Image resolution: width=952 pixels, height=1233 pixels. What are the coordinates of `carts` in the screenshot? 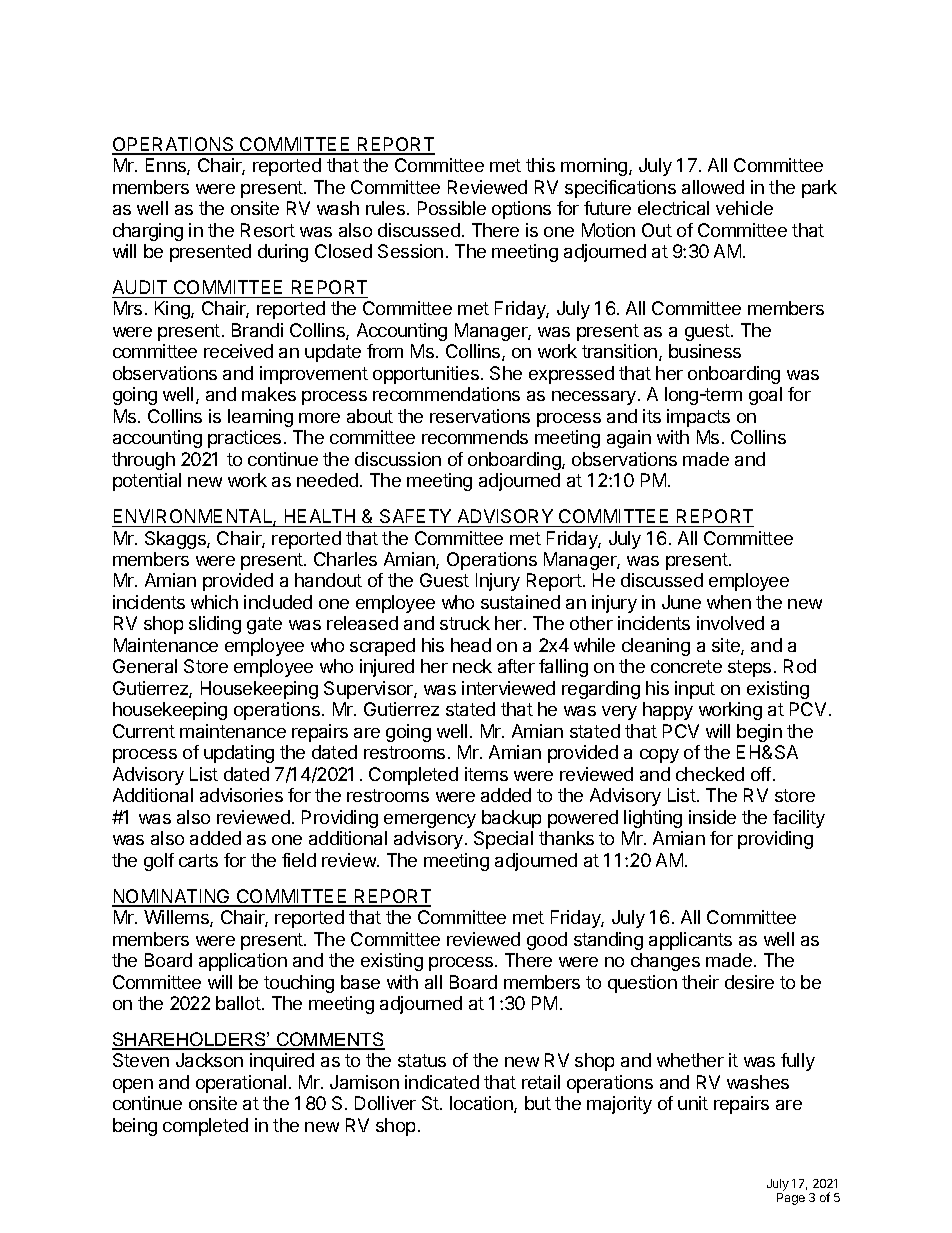 It's located at (198, 860).
